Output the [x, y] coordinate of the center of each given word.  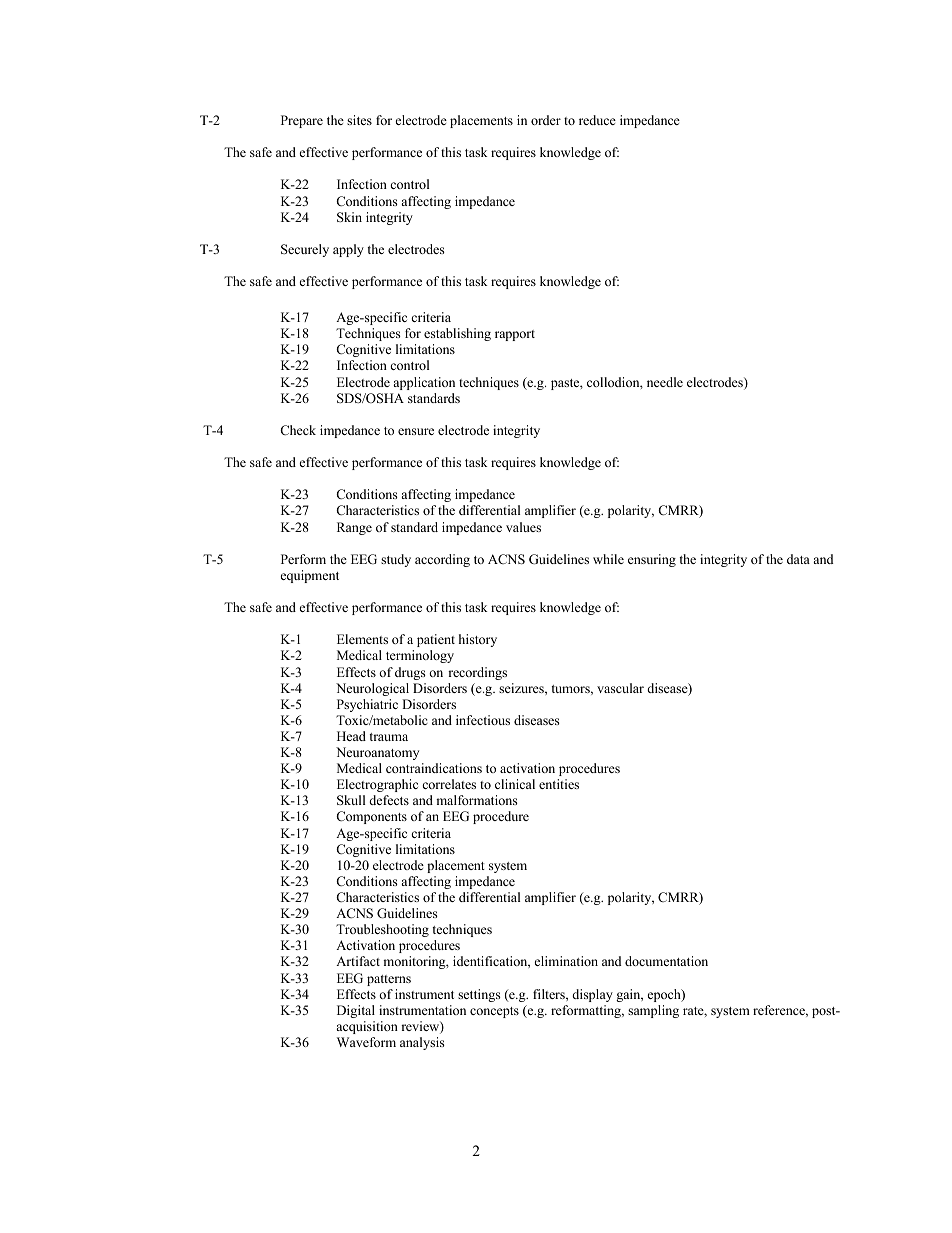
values [523, 527]
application [424, 383]
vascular [620, 688]
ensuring [652, 560]
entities [559, 784]
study [396, 560]
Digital [356, 1011]
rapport [515, 335]
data [798, 559]
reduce [597, 120]
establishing [457, 334]
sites [359, 120]
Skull [351, 800]
